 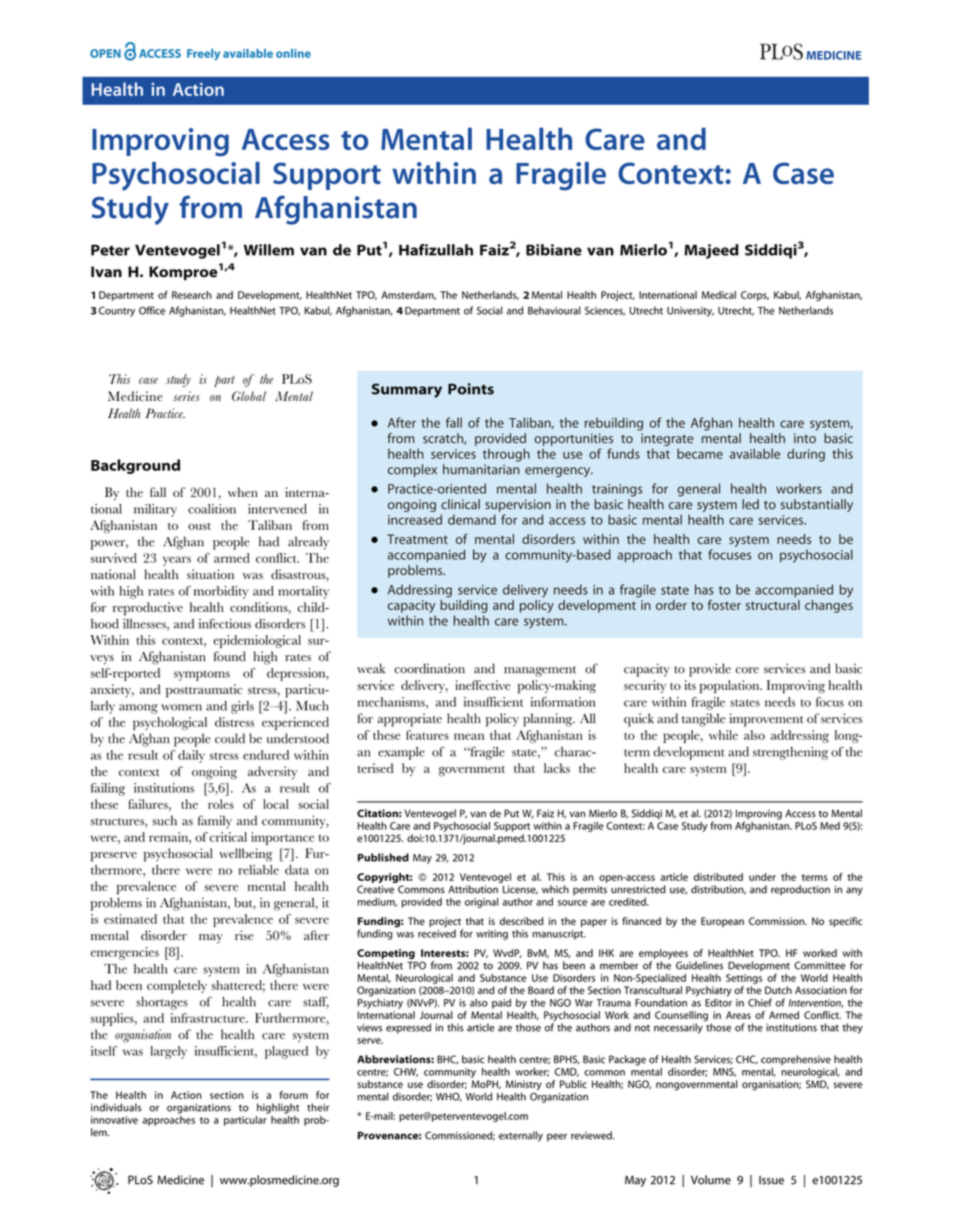 I want to click on improvement, so click(x=766, y=720).
